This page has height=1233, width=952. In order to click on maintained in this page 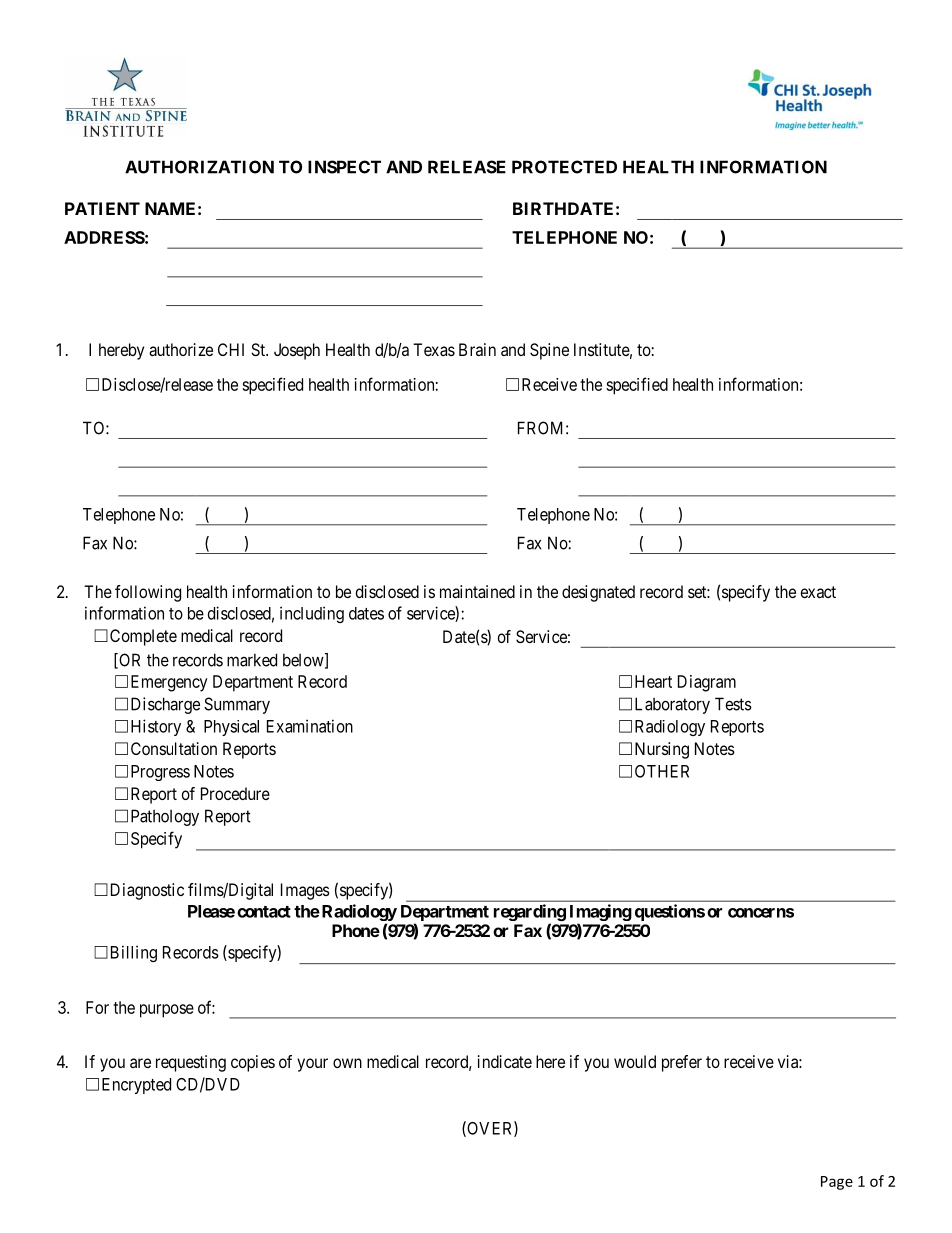, I will do `click(477, 591)`.
